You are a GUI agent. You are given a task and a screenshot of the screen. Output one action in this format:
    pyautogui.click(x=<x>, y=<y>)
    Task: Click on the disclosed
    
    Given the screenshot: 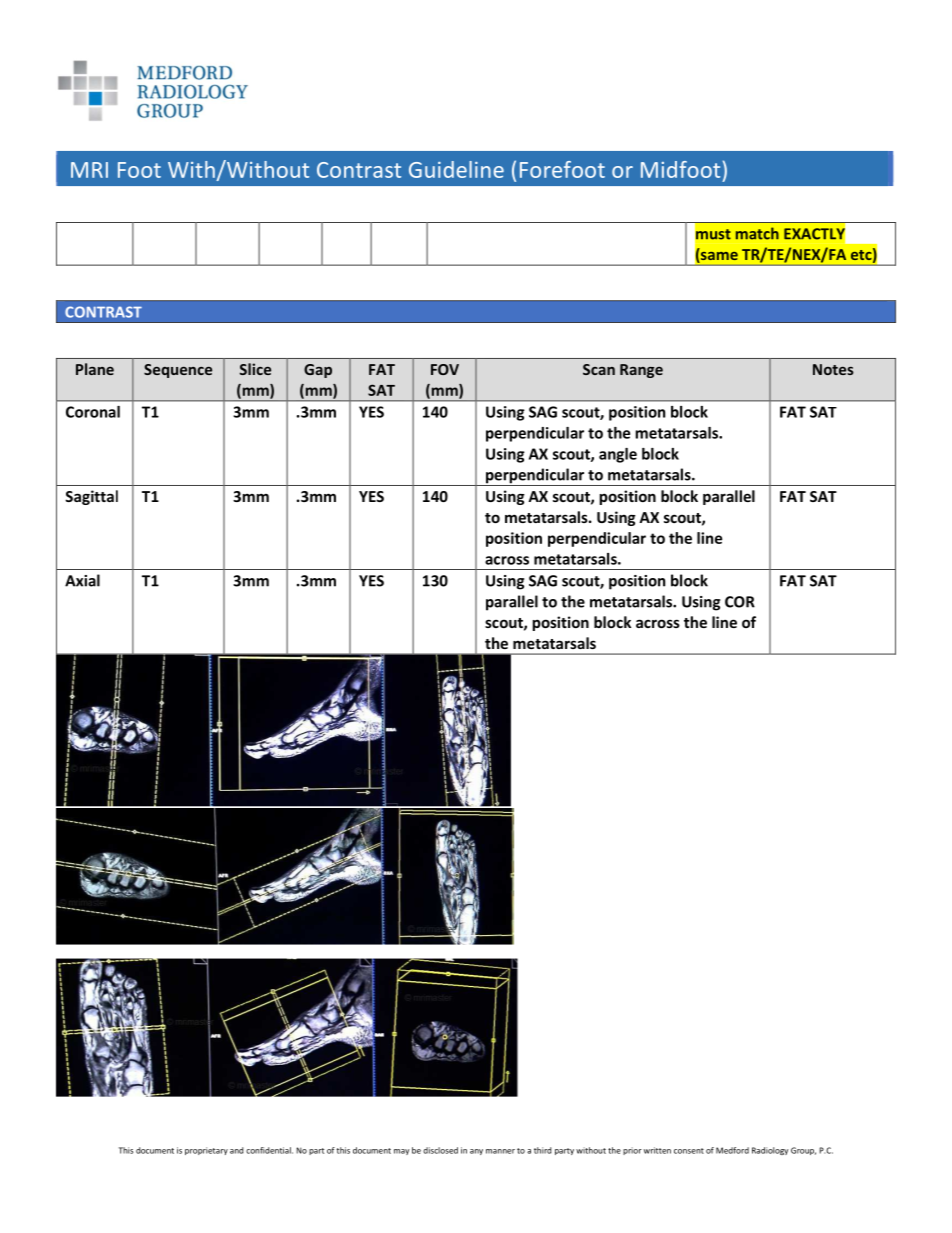 What is the action you would take?
    pyautogui.click(x=440, y=1150)
